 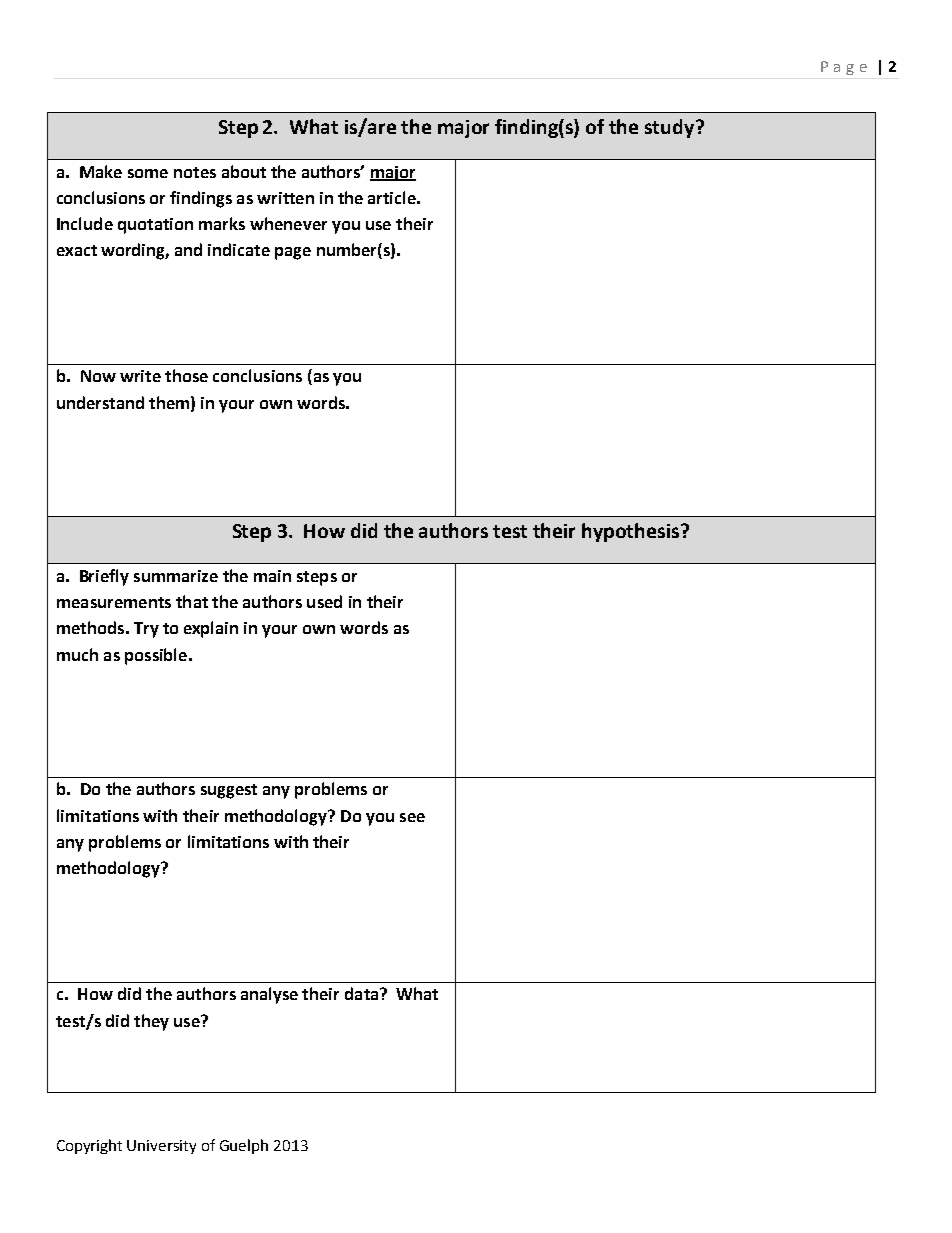 What do you see at coordinates (632, 532) in the screenshot?
I see `hypothesis` at bounding box center [632, 532].
